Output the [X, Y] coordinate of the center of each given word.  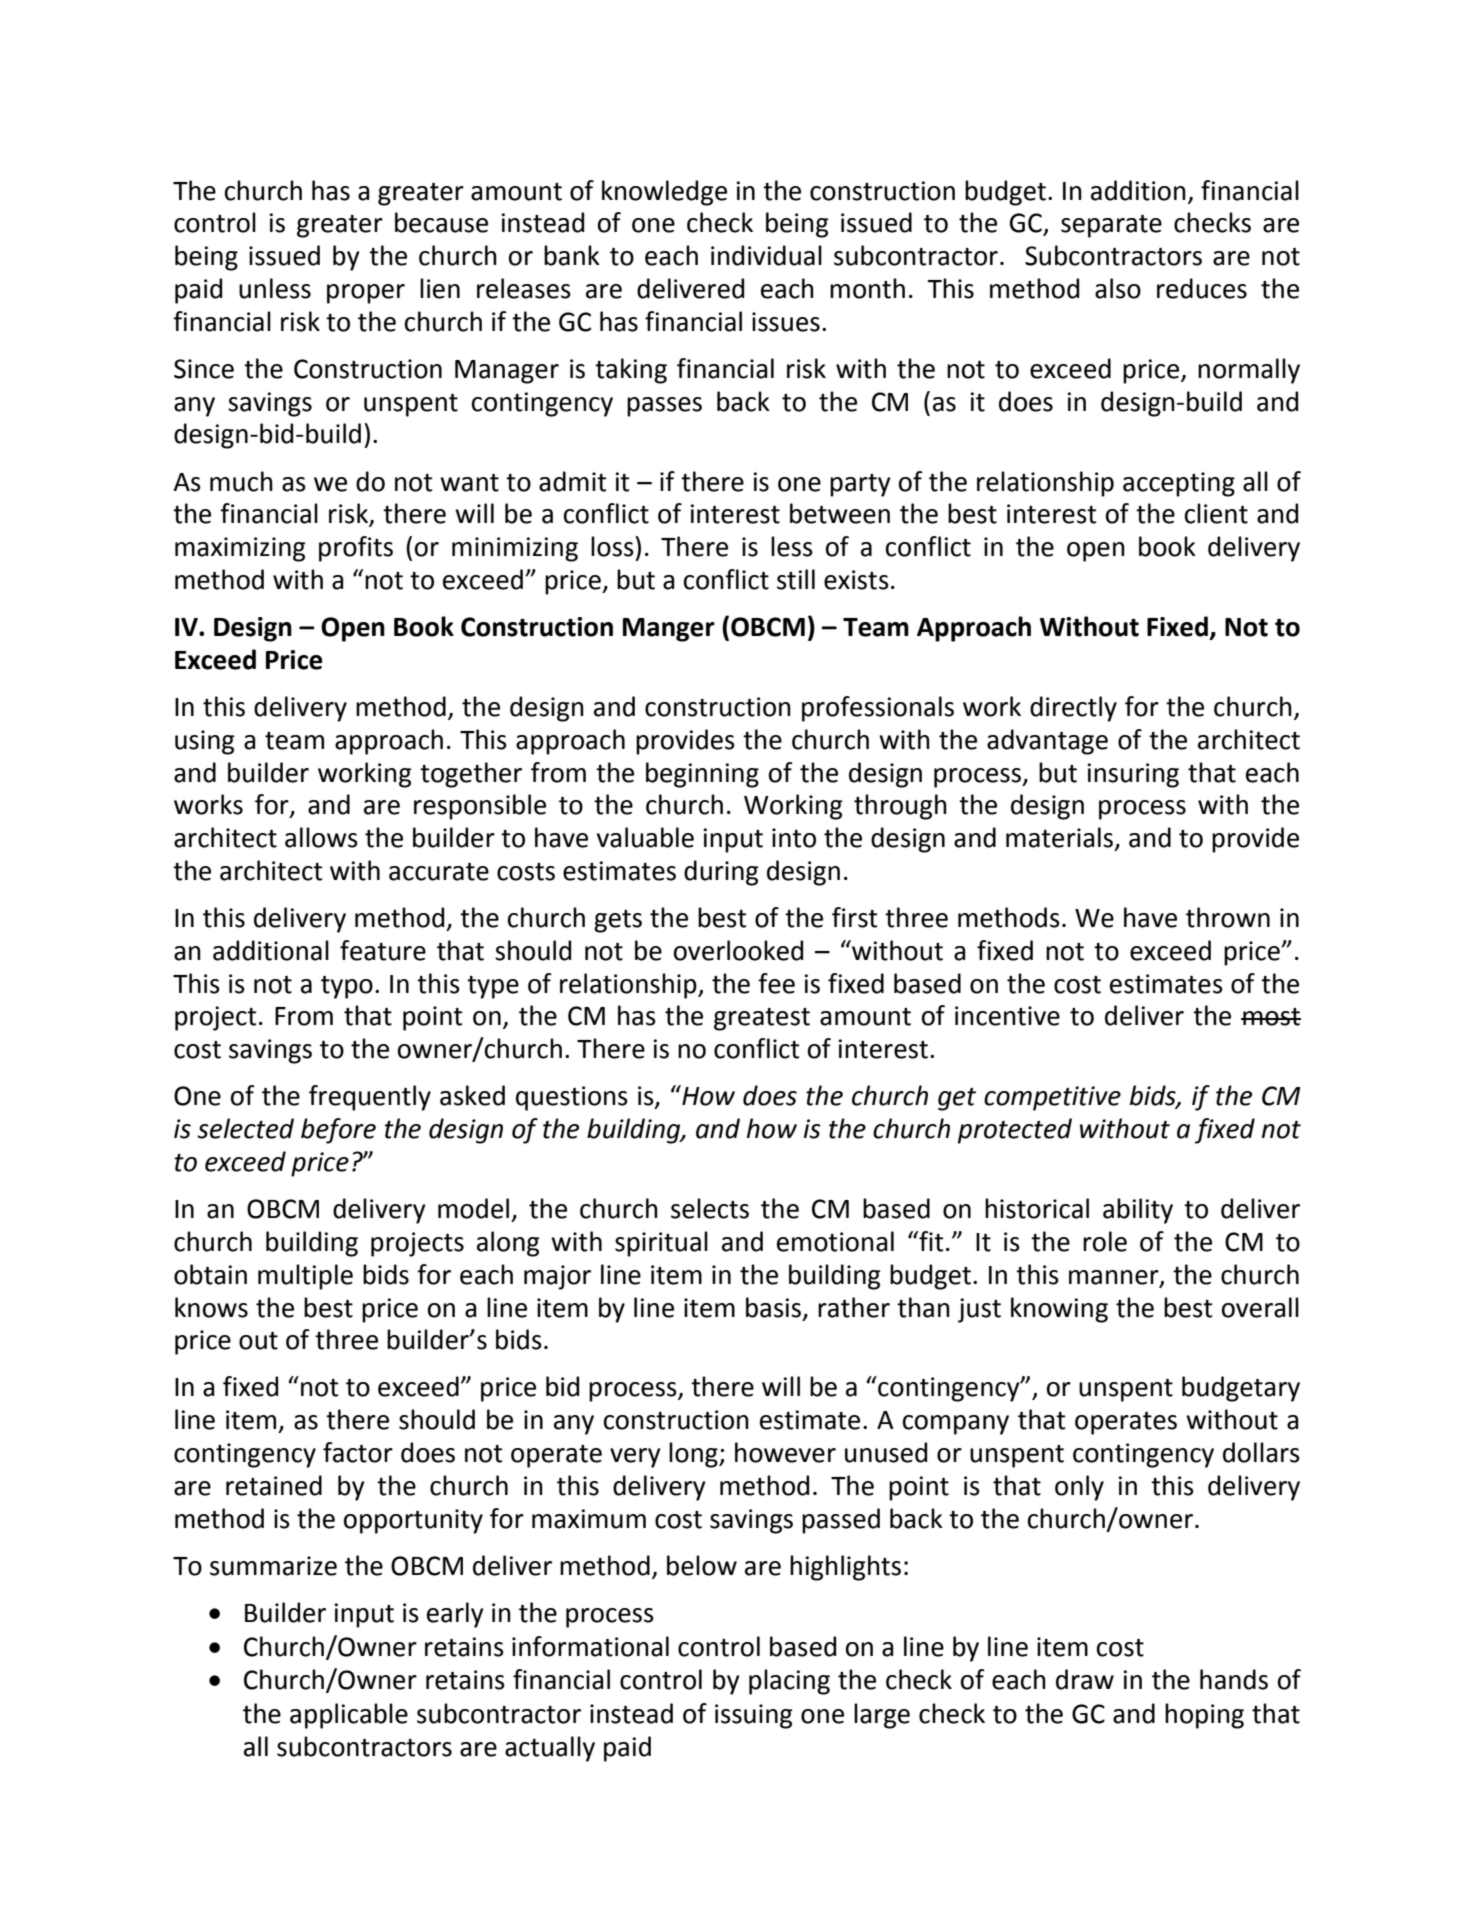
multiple [305, 1277]
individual [766, 255]
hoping [1204, 1716]
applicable [349, 1716]
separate [1111, 226]
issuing [754, 1716]
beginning [702, 775]
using [205, 742]
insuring [1133, 775]
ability [1138, 1211]
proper [366, 294]
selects [710, 1208]
